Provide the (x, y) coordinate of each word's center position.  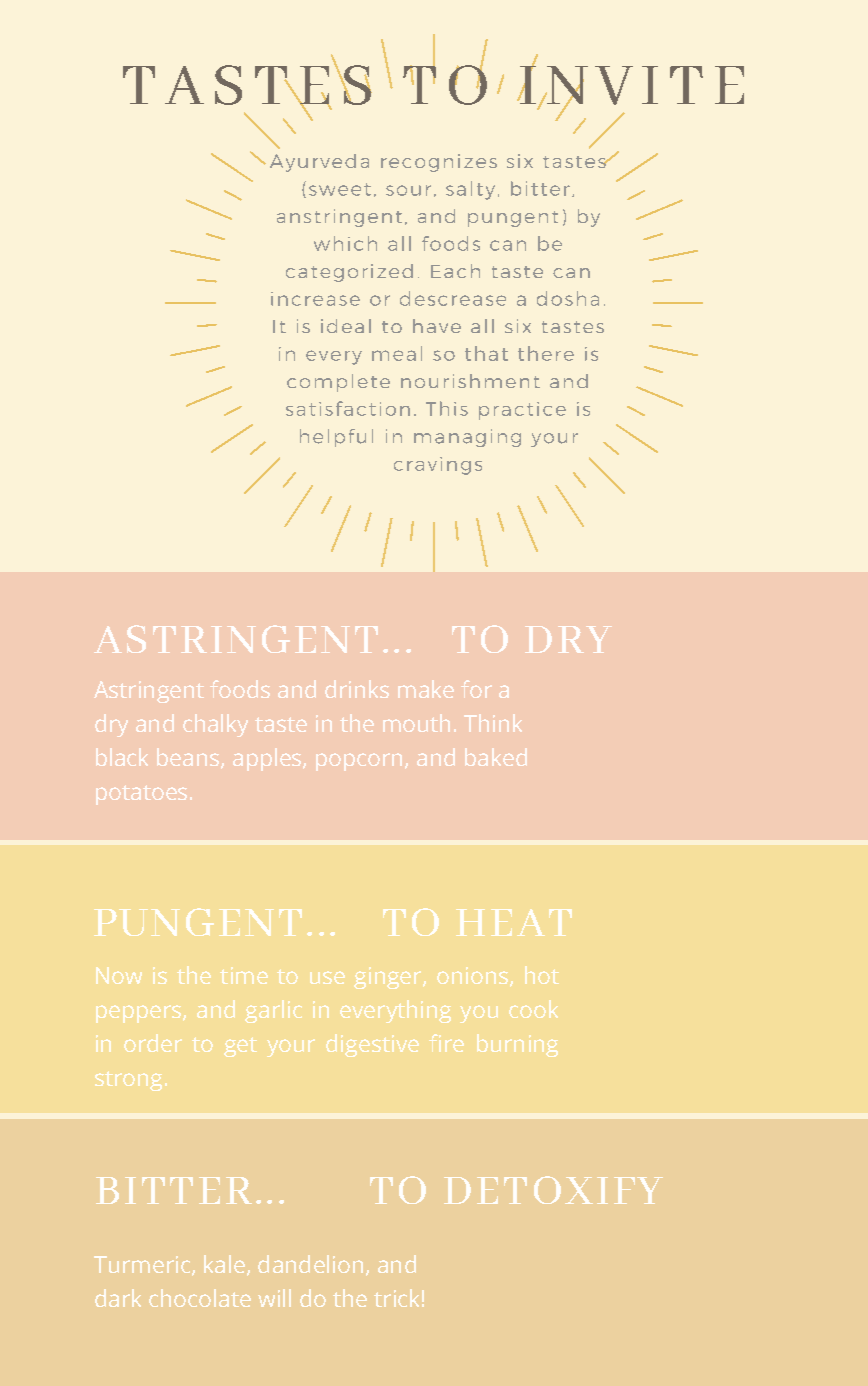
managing (467, 438)
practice (522, 411)
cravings (438, 466)
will (274, 1298)
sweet (340, 189)
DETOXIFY (553, 1190)
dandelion (310, 1264)
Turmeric (142, 1264)
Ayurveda (319, 163)
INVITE (631, 85)
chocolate (200, 1298)
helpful (336, 438)
